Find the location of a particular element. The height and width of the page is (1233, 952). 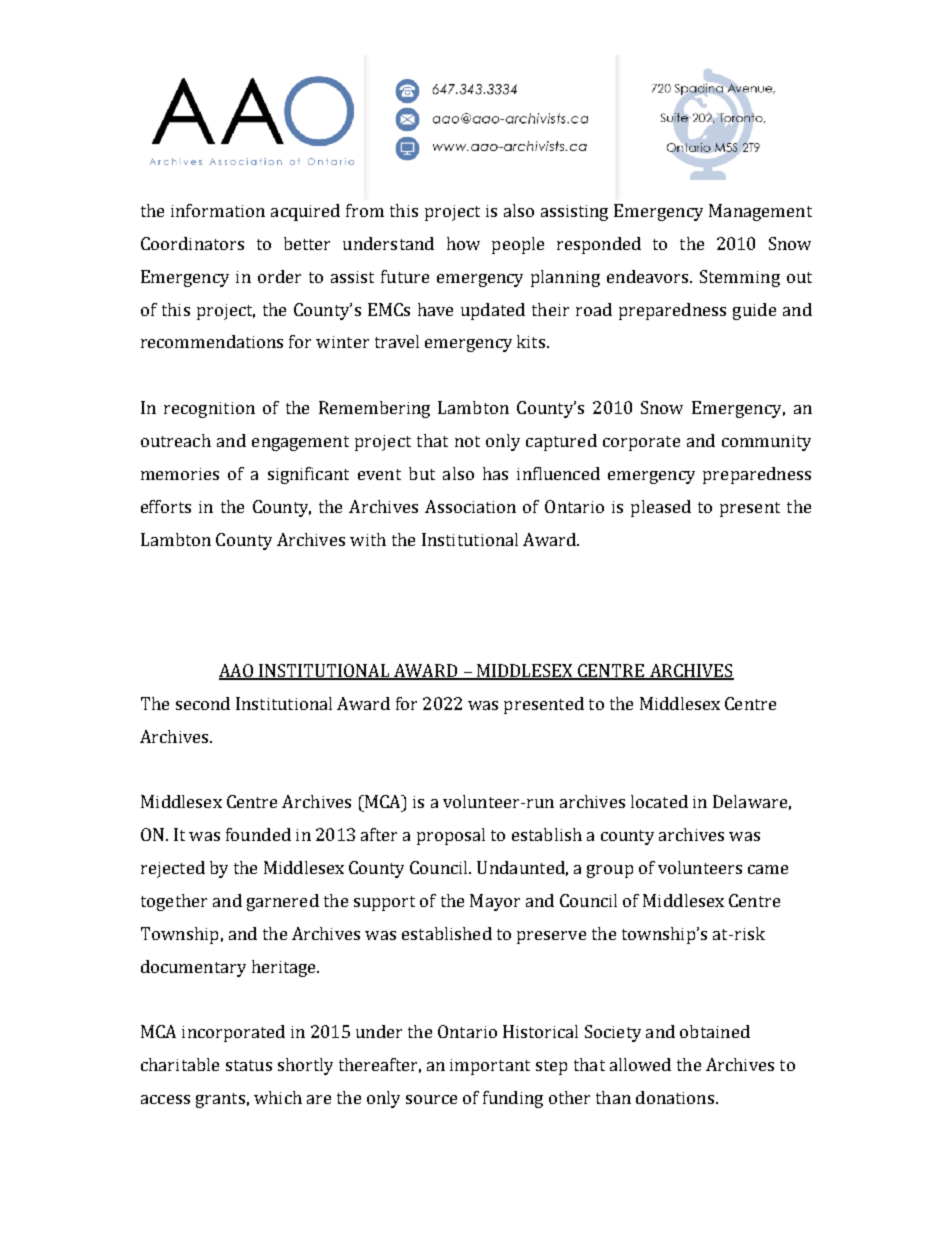

proposal is located at coordinates (451, 836).
